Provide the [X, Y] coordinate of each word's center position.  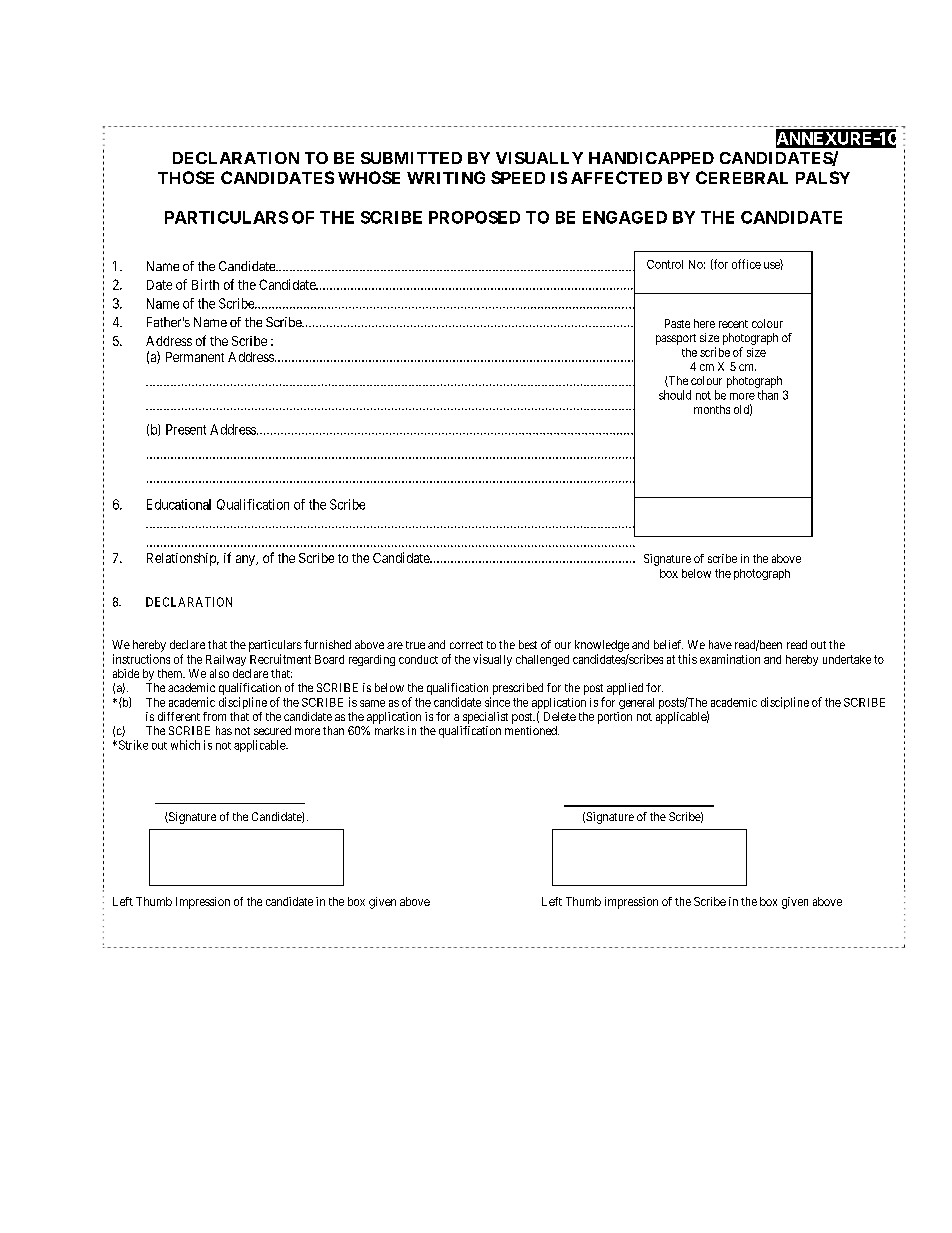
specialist [485, 718]
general [636, 703]
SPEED [518, 177]
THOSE [186, 177]
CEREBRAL [742, 177]
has [224, 730]
